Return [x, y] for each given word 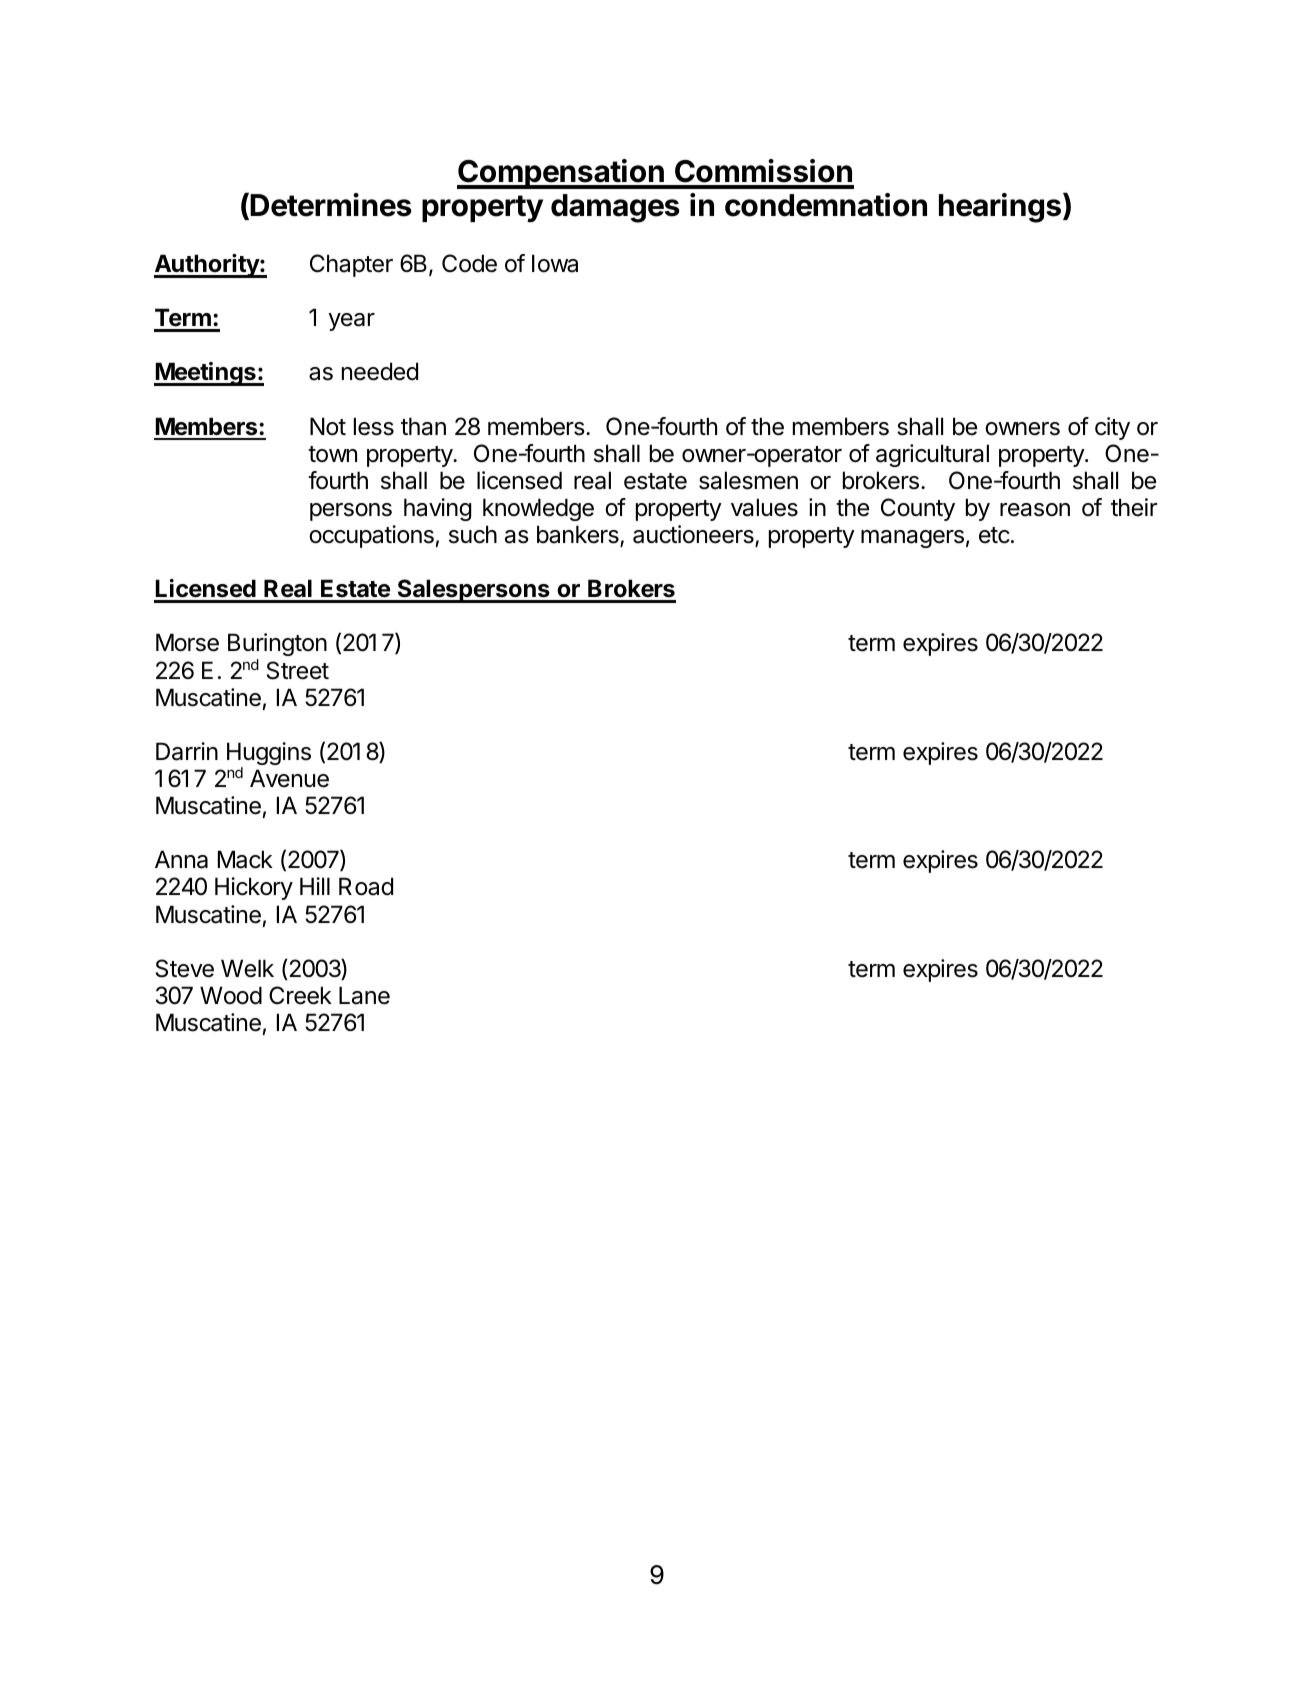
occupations [371, 536]
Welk [247, 968]
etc [994, 535]
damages [615, 208]
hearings [1000, 208]
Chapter [351, 265]
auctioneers [694, 535]
